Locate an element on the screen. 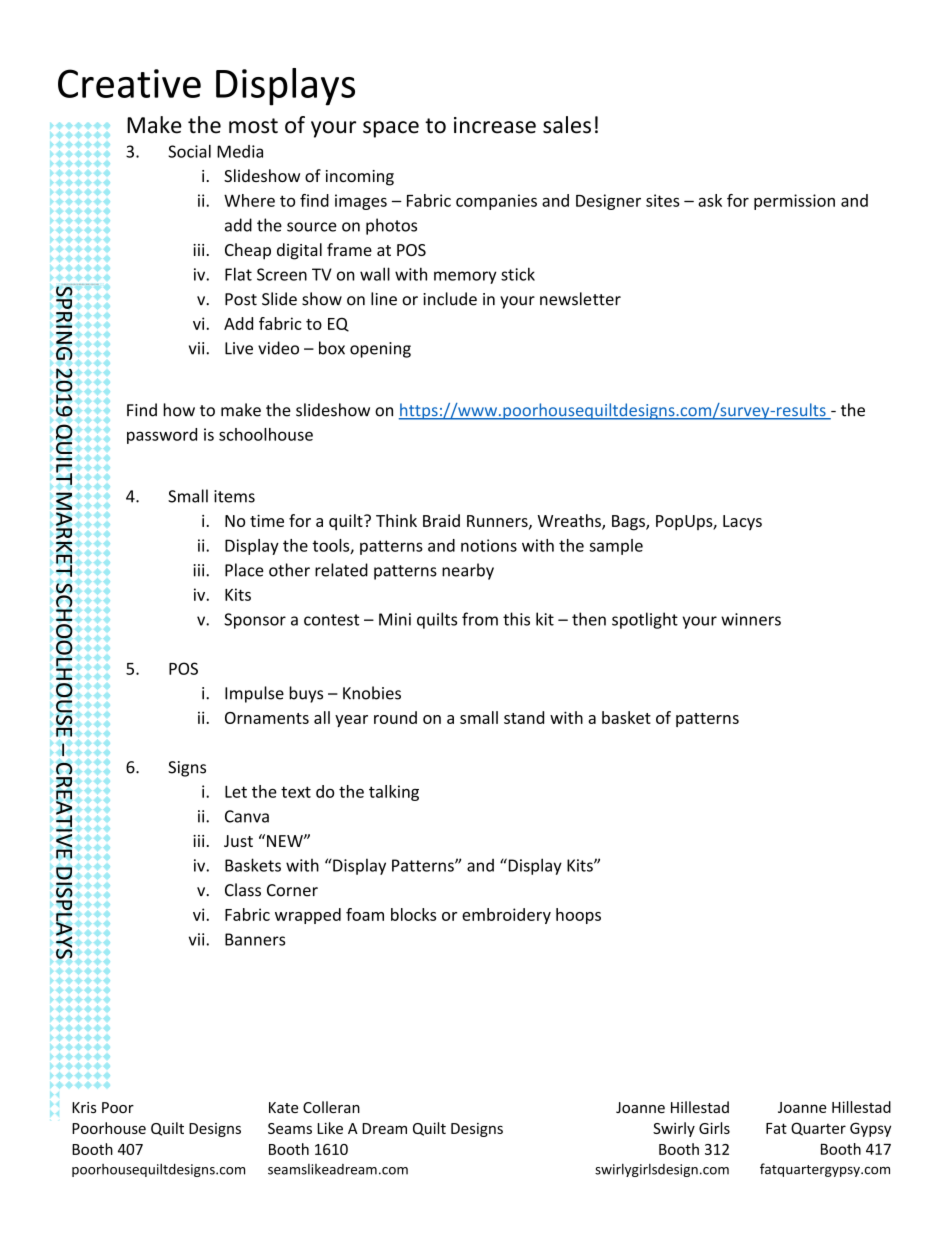 This screenshot has width=952, height=1233. password is located at coordinates (162, 436).
